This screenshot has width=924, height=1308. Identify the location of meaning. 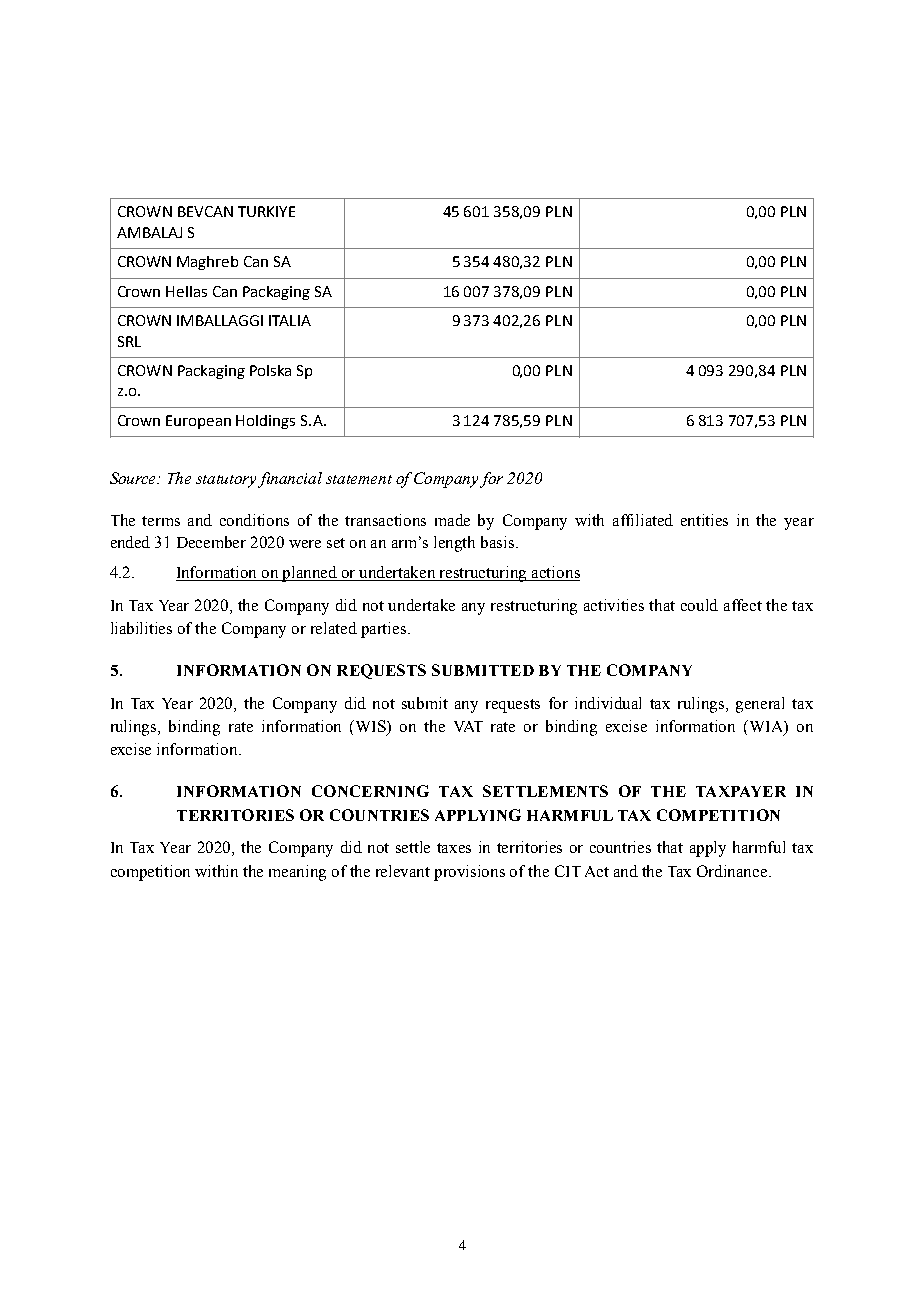
(297, 873).
